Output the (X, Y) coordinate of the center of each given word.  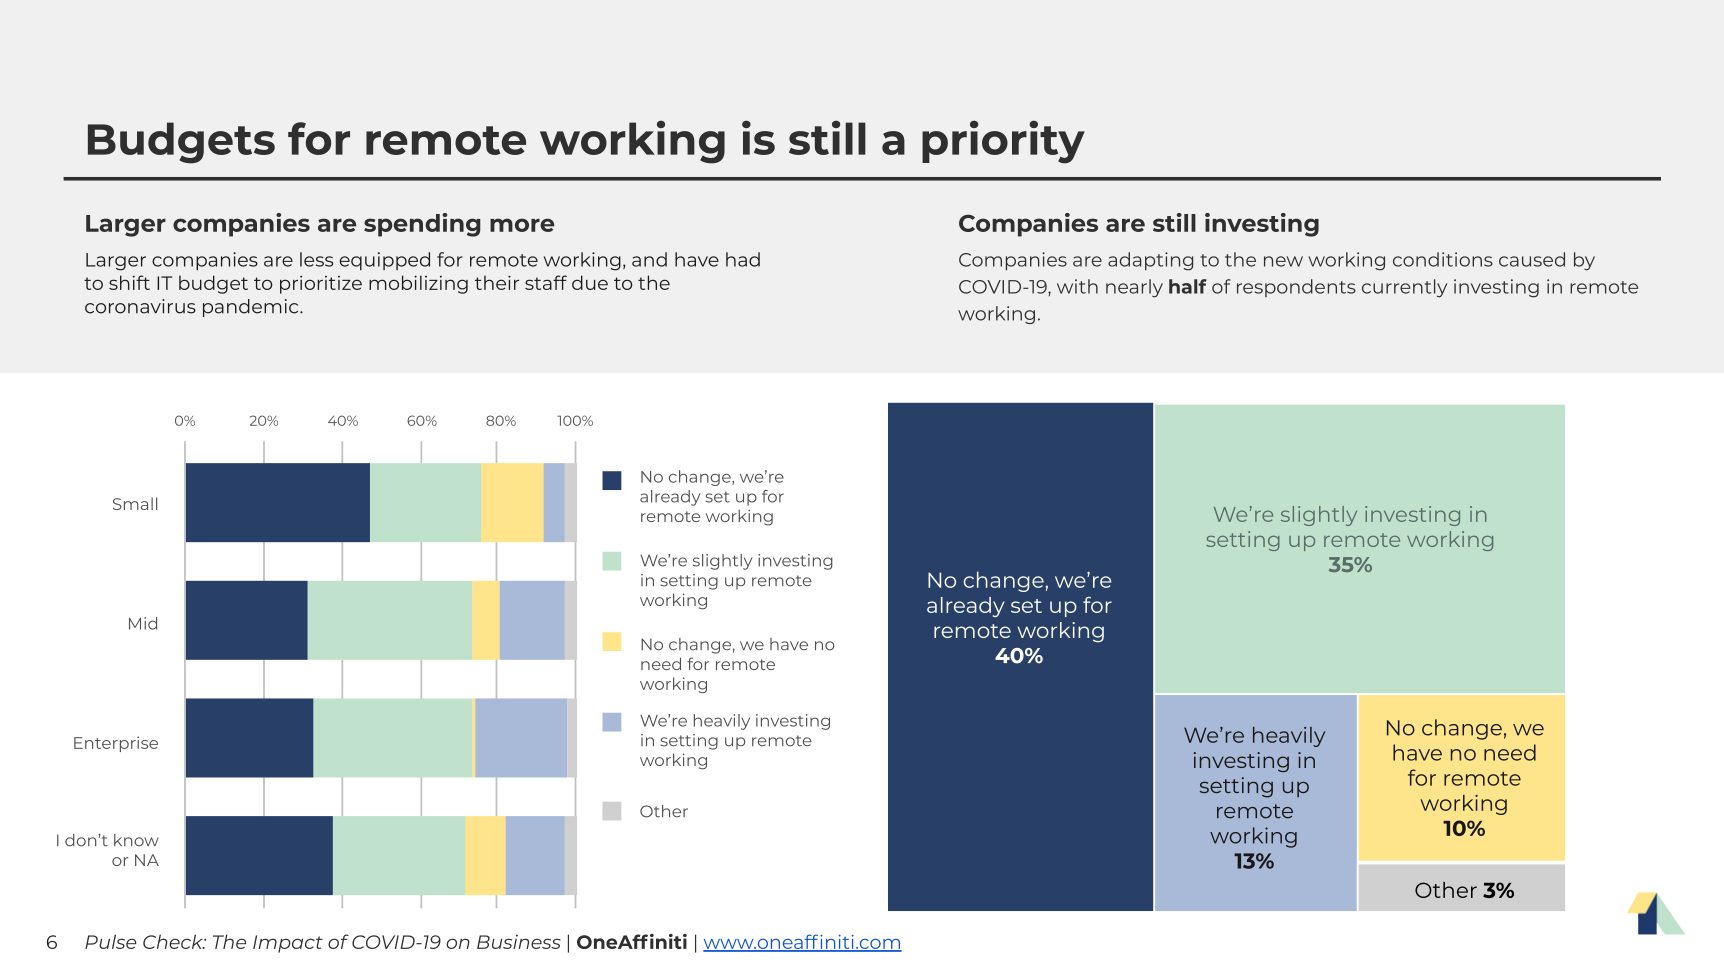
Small (135, 503)
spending (422, 225)
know (136, 840)
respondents (1296, 288)
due (590, 282)
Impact (288, 944)
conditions (1443, 259)
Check (174, 941)
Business (519, 942)
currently (1404, 288)
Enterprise (116, 744)
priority (1003, 142)
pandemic (252, 308)
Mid (143, 623)
